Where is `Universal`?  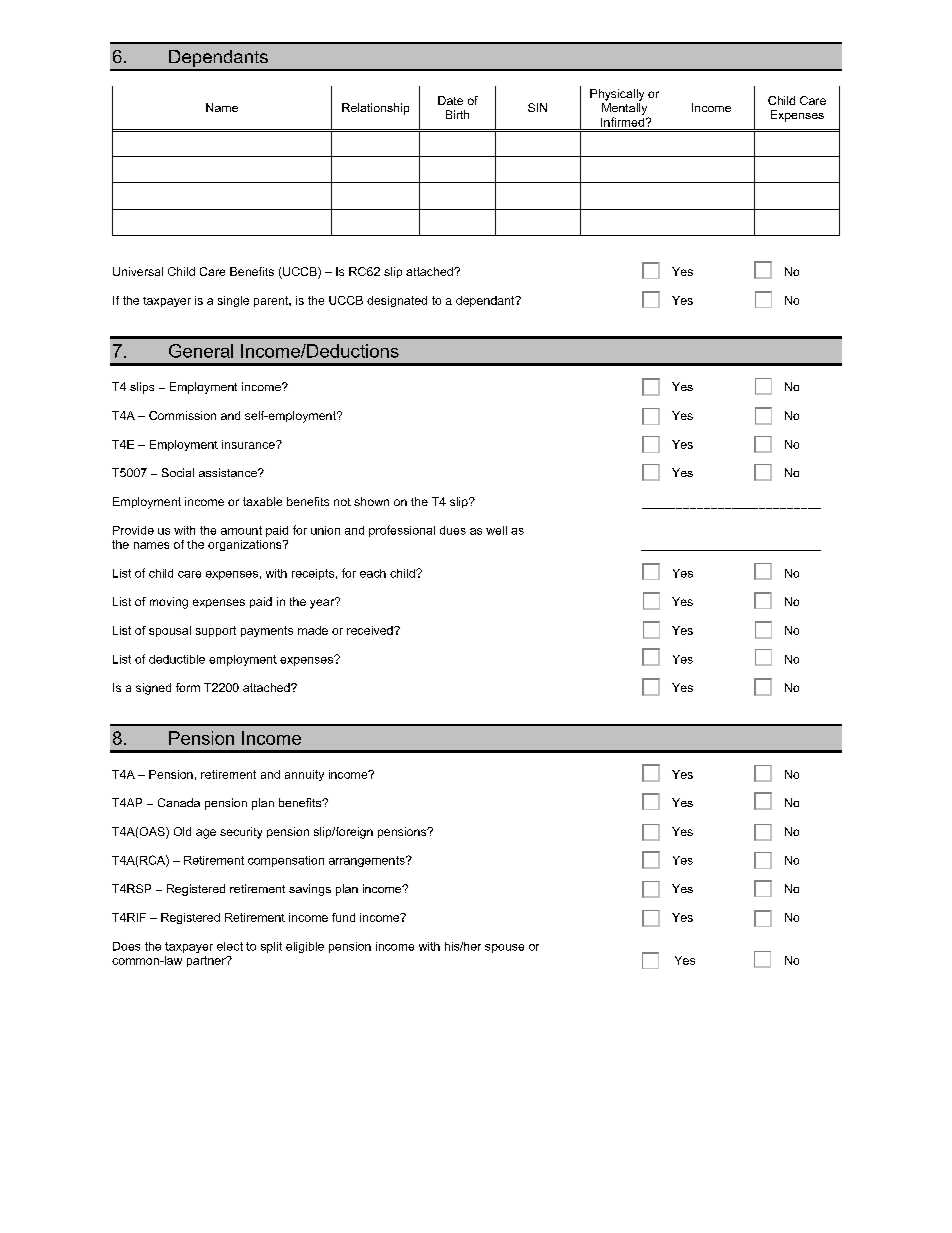 Universal is located at coordinates (138, 271).
